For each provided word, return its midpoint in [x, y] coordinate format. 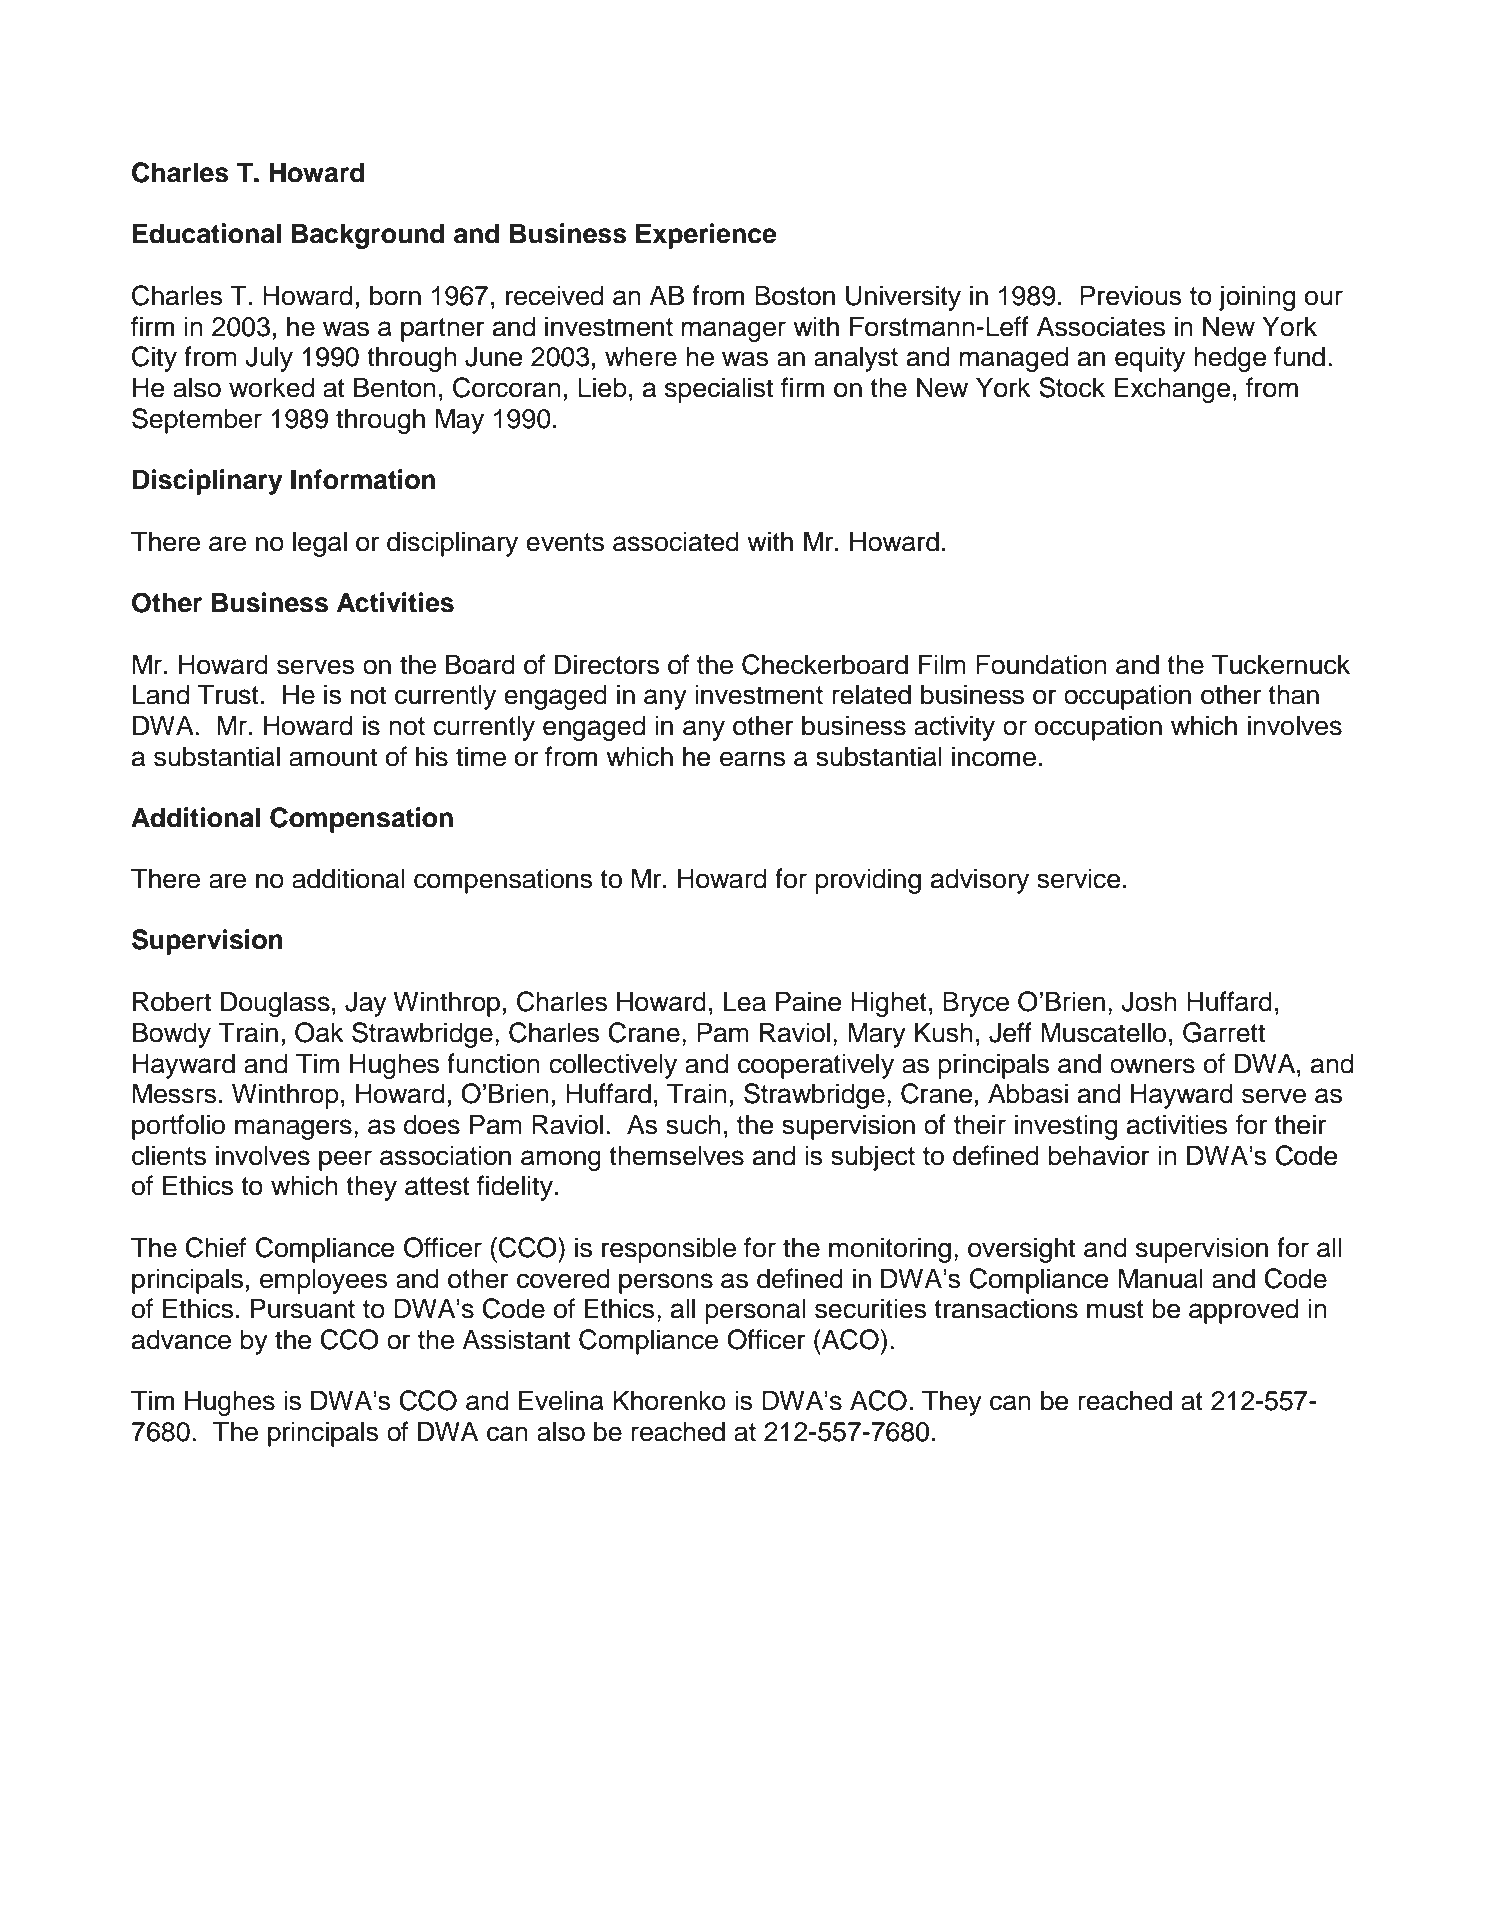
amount [333, 757]
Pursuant [303, 1308]
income [994, 756]
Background [368, 236]
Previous [1130, 295]
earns [752, 759]
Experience [706, 236]
